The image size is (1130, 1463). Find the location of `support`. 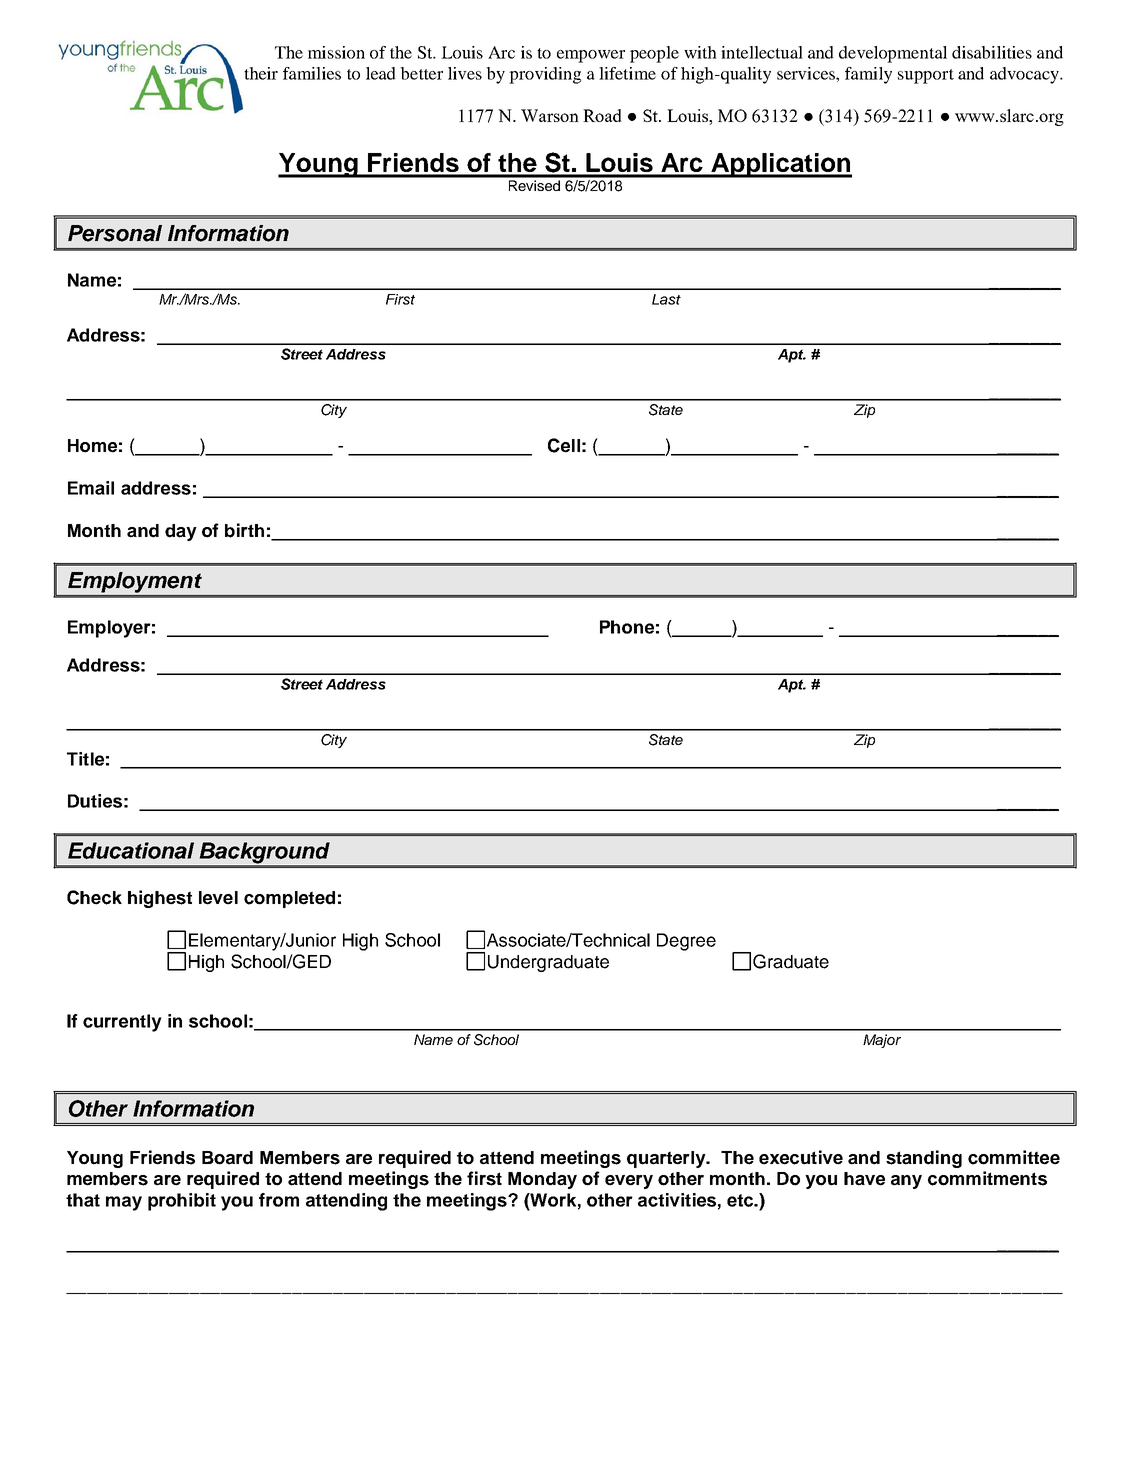

support is located at coordinates (926, 76).
